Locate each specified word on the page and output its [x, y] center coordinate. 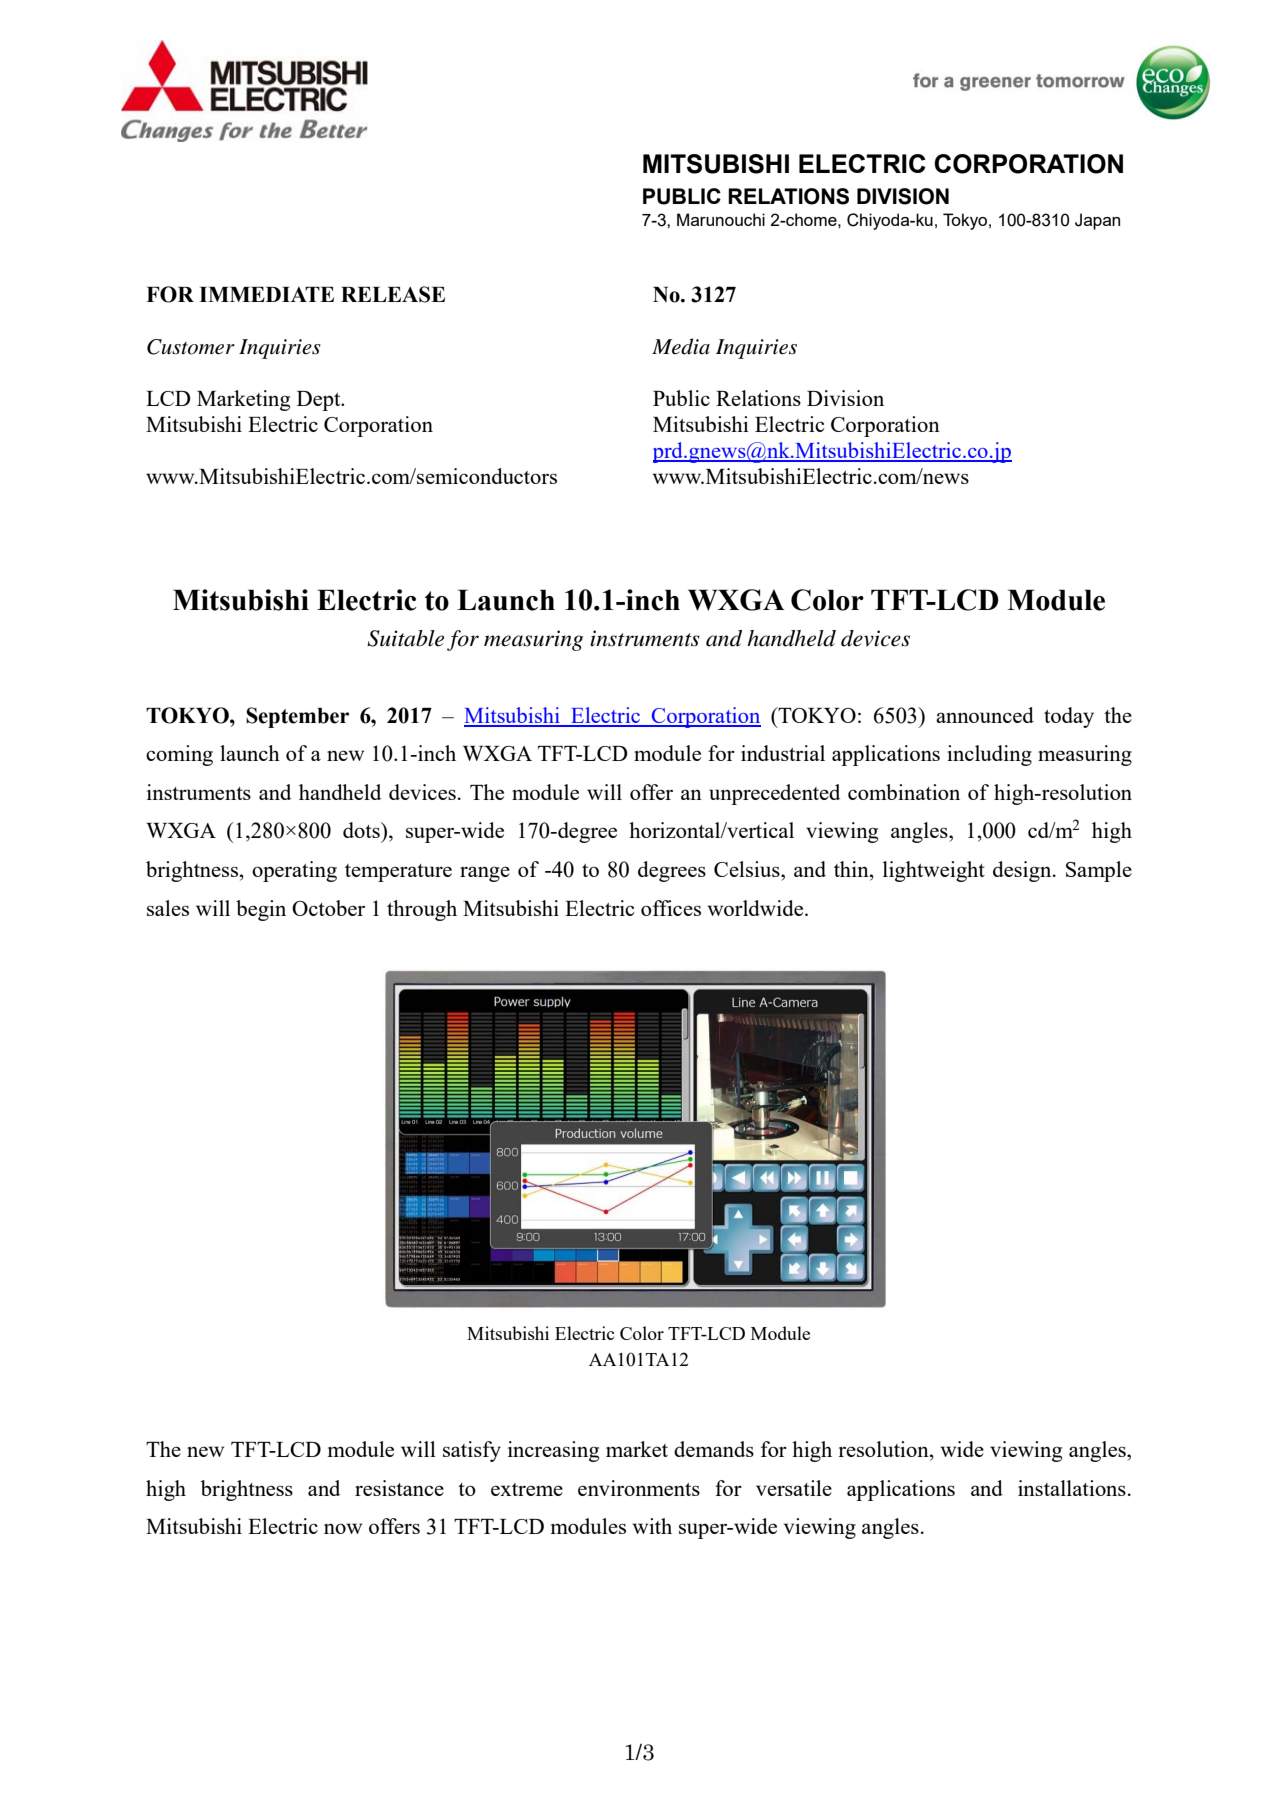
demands [714, 1449]
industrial [783, 753]
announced [985, 715]
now [343, 1528]
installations [1072, 1488]
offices [671, 908]
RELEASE [393, 294]
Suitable [405, 638]
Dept [320, 401]
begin [261, 910]
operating [294, 871]
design [1023, 871]
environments [639, 1488]
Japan [1097, 221]
